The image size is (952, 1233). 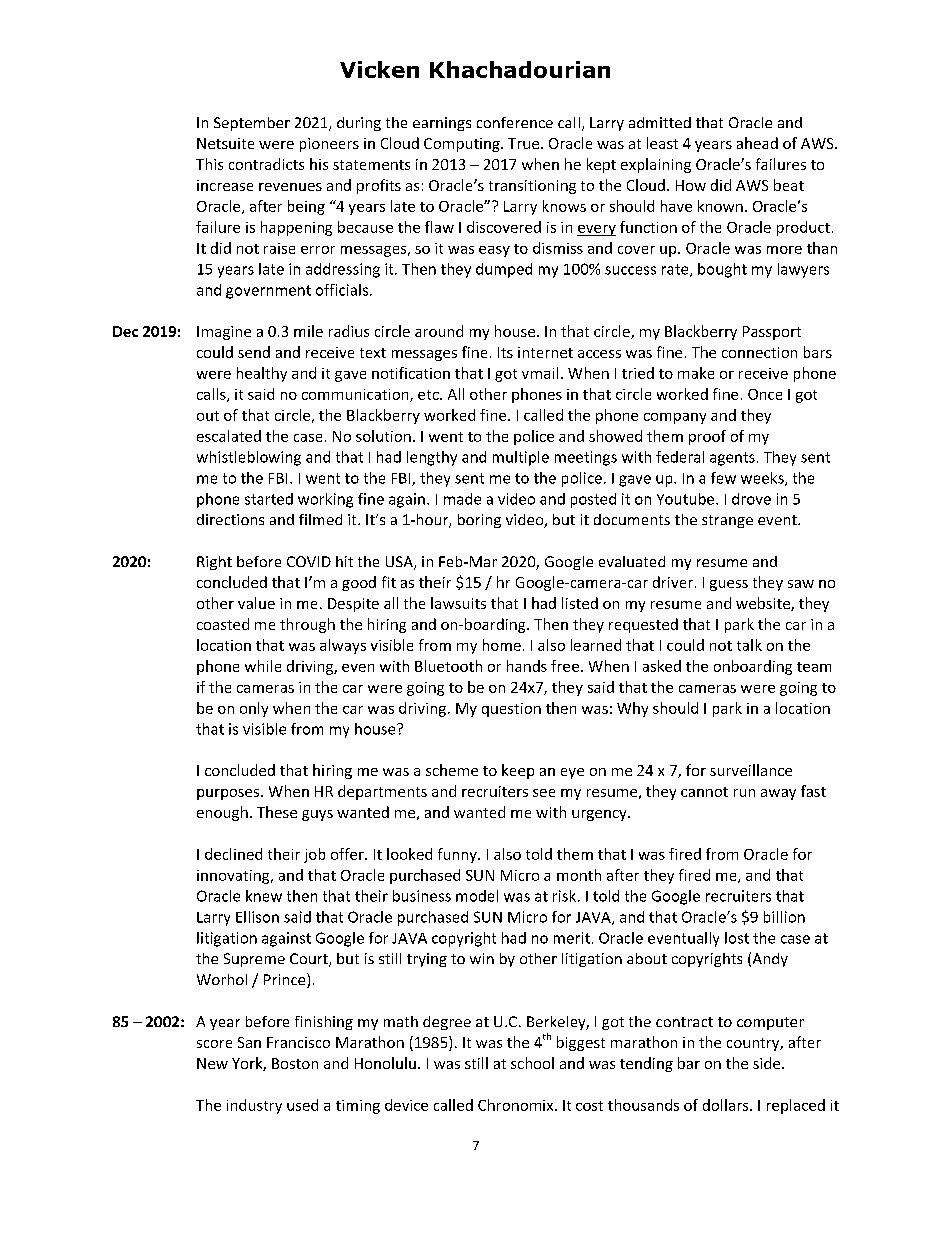 What do you see at coordinates (249, 458) in the document?
I see `whistleblowing` at bounding box center [249, 458].
